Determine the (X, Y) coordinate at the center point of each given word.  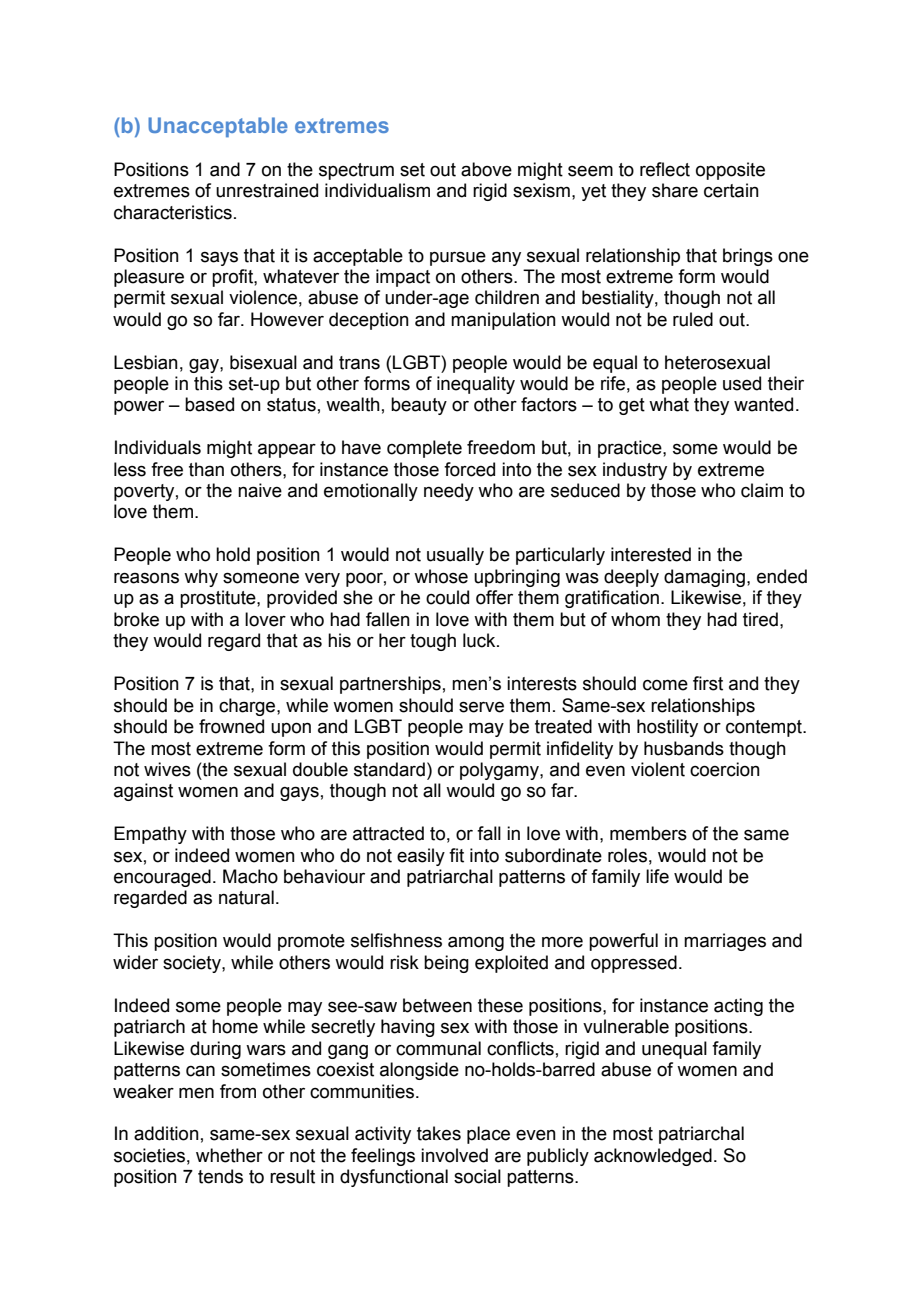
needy (449, 492)
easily (421, 857)
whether (229, 1155)
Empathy (150, 835)
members (648, 833)
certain (731, 190)
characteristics (173, 212)
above (486, 169)
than (206, 469)
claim (762, 490)
